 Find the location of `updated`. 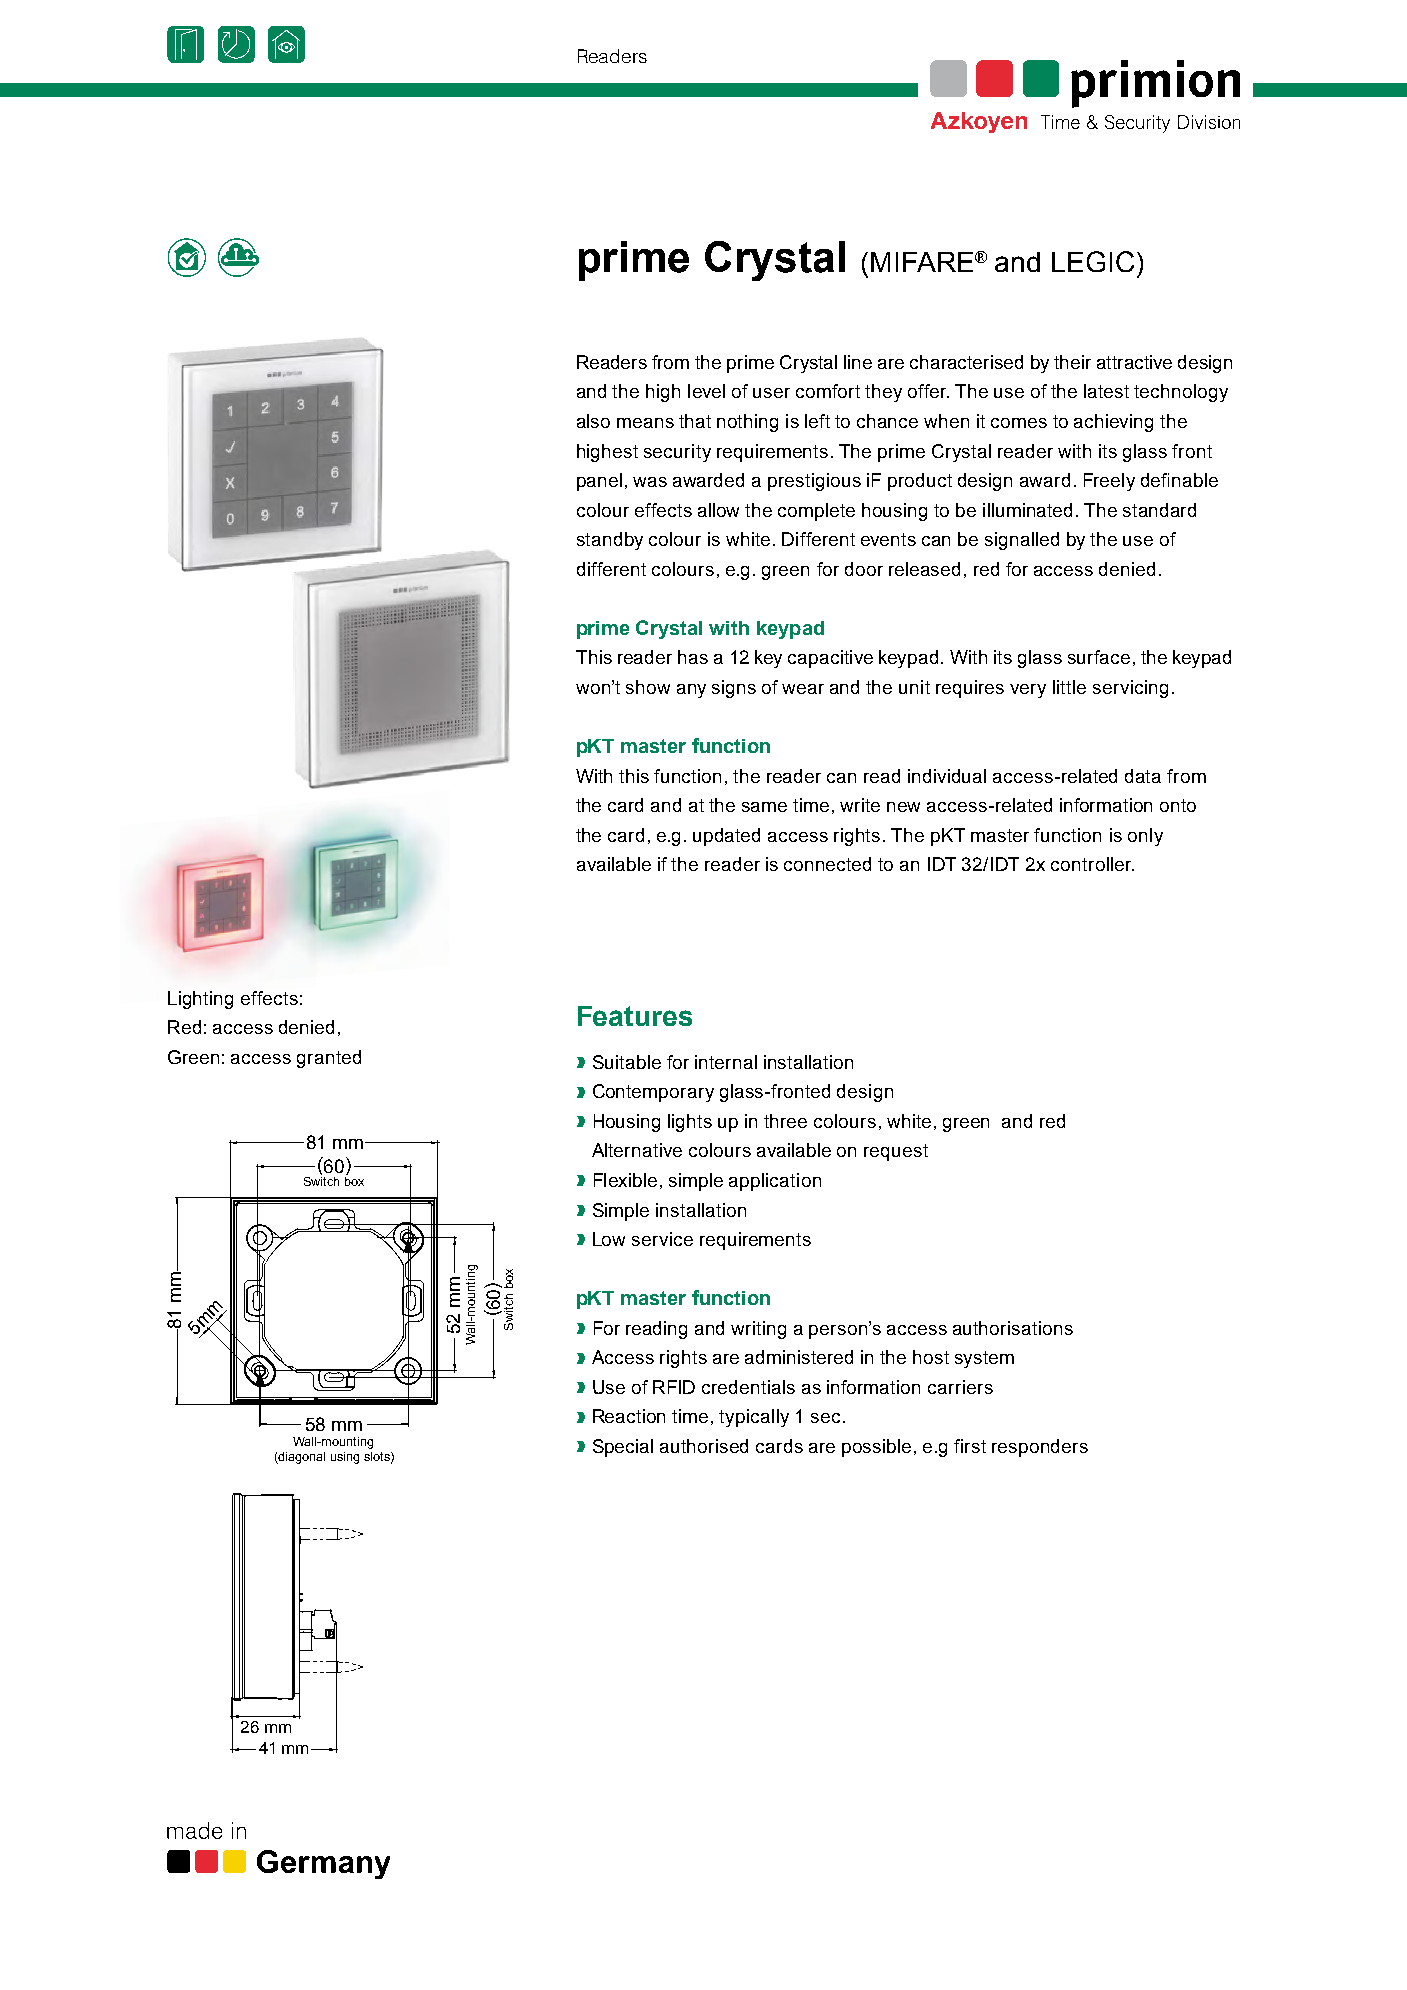

updated is located at coordinates (726, 837).
